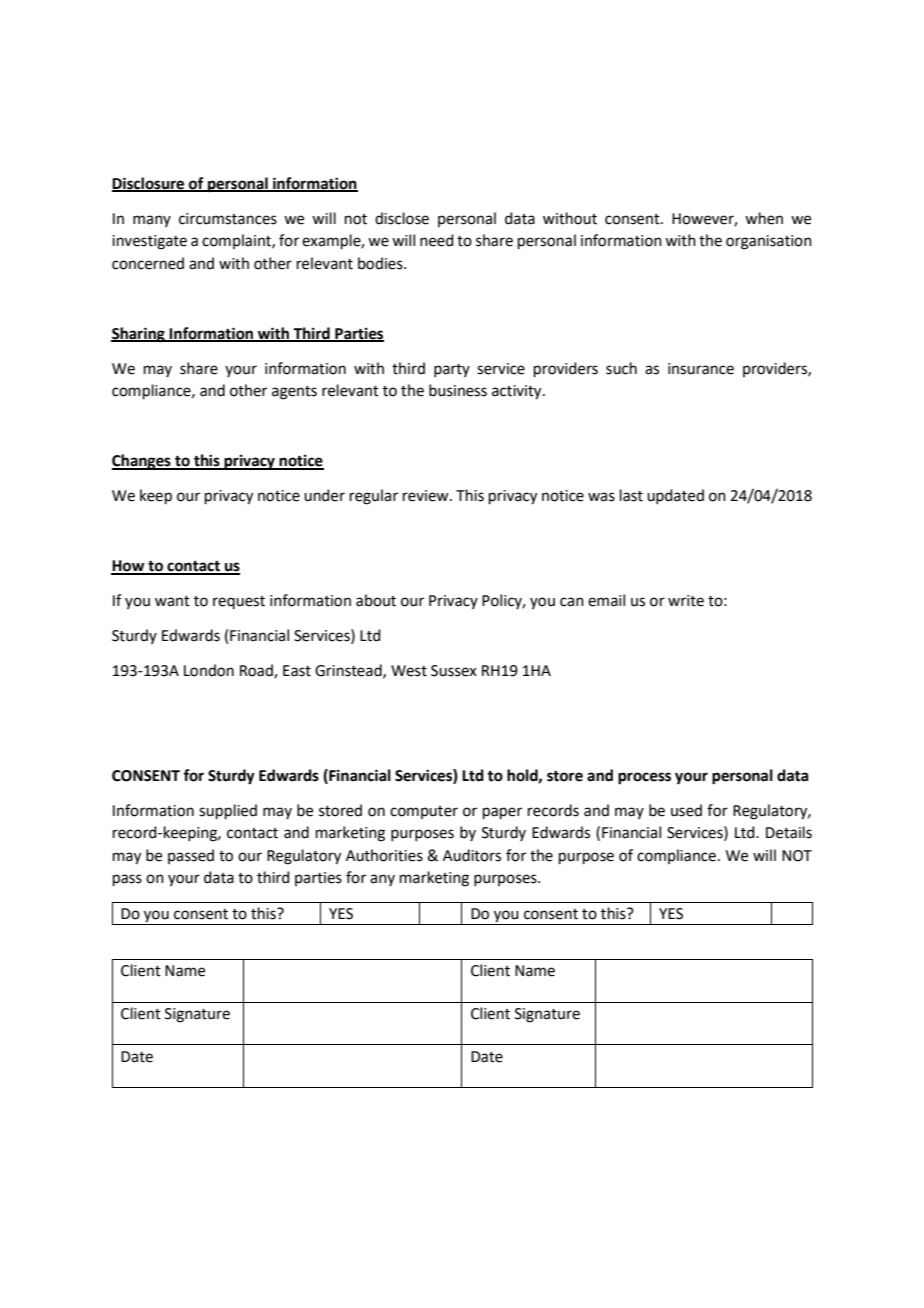 This screenshot has width=924, height=1308. What do you see at coordinates (228, 811) in the screenshot?
I see `supplied` at bounding box center [228, 811].
